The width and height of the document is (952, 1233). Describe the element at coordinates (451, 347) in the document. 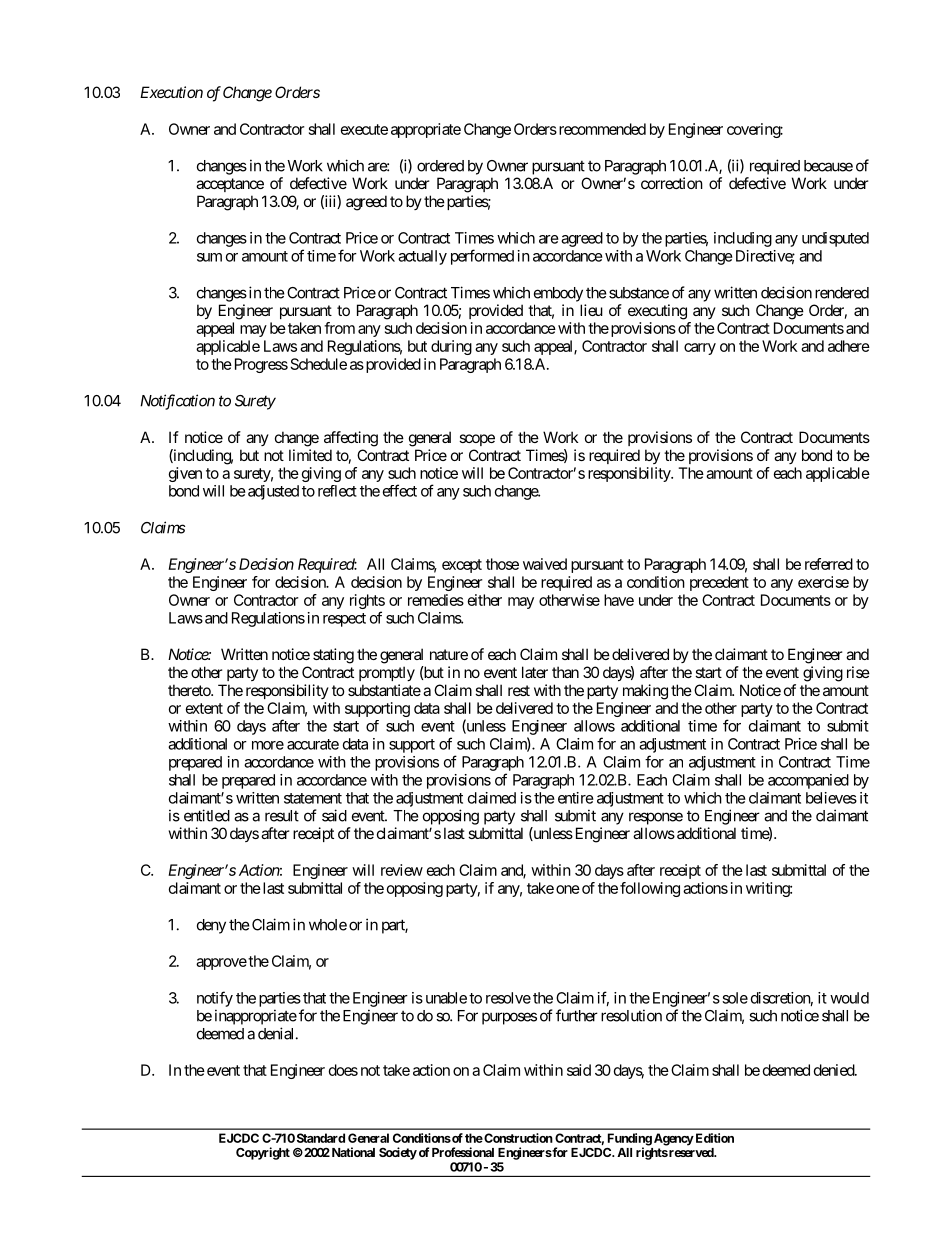

I see `during` at that location.
